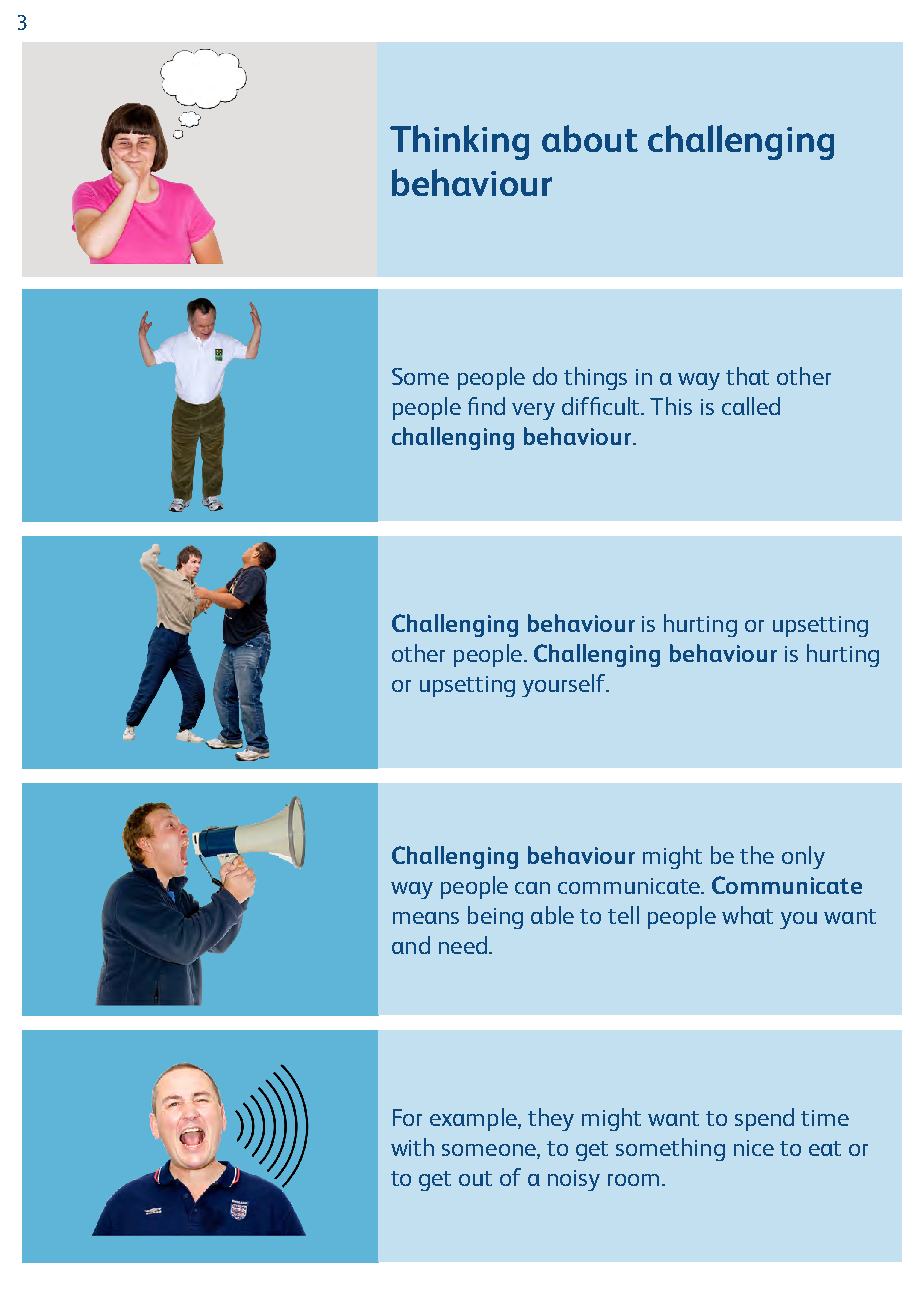 The height and width of the screenshot is (1308, 924). What do you see at coordinates (747, 376) in the screenshot?
I see `that` at bounding box center [747, 376].
